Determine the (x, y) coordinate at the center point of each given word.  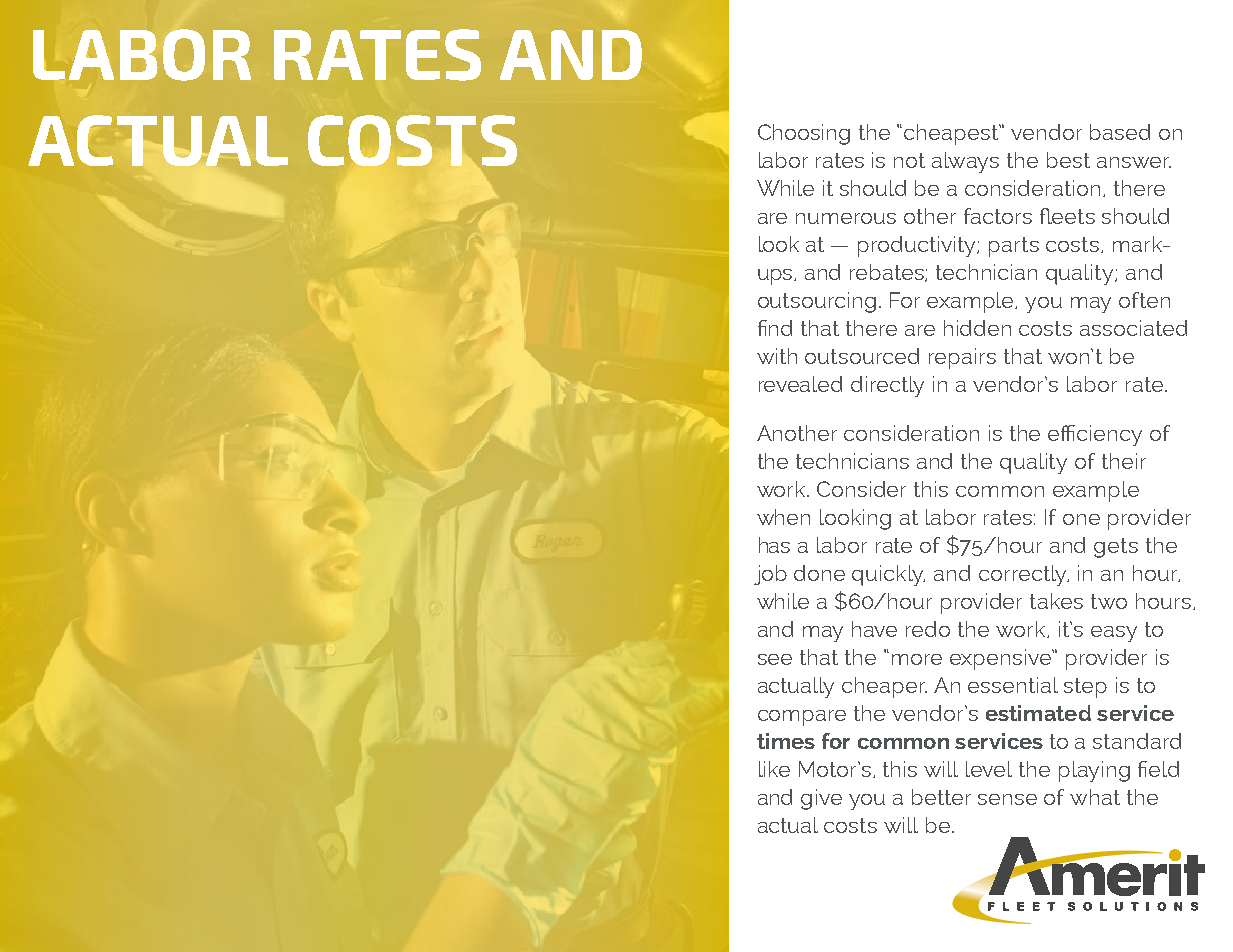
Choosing (804, 134)
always (965, 162)
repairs (962, 358)
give (821, 799)
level (989, 769)
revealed (800, 384)
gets (1116, 548)
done (819, 573)
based (1120, 132)
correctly (1024, 575)
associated (1133, 328)
